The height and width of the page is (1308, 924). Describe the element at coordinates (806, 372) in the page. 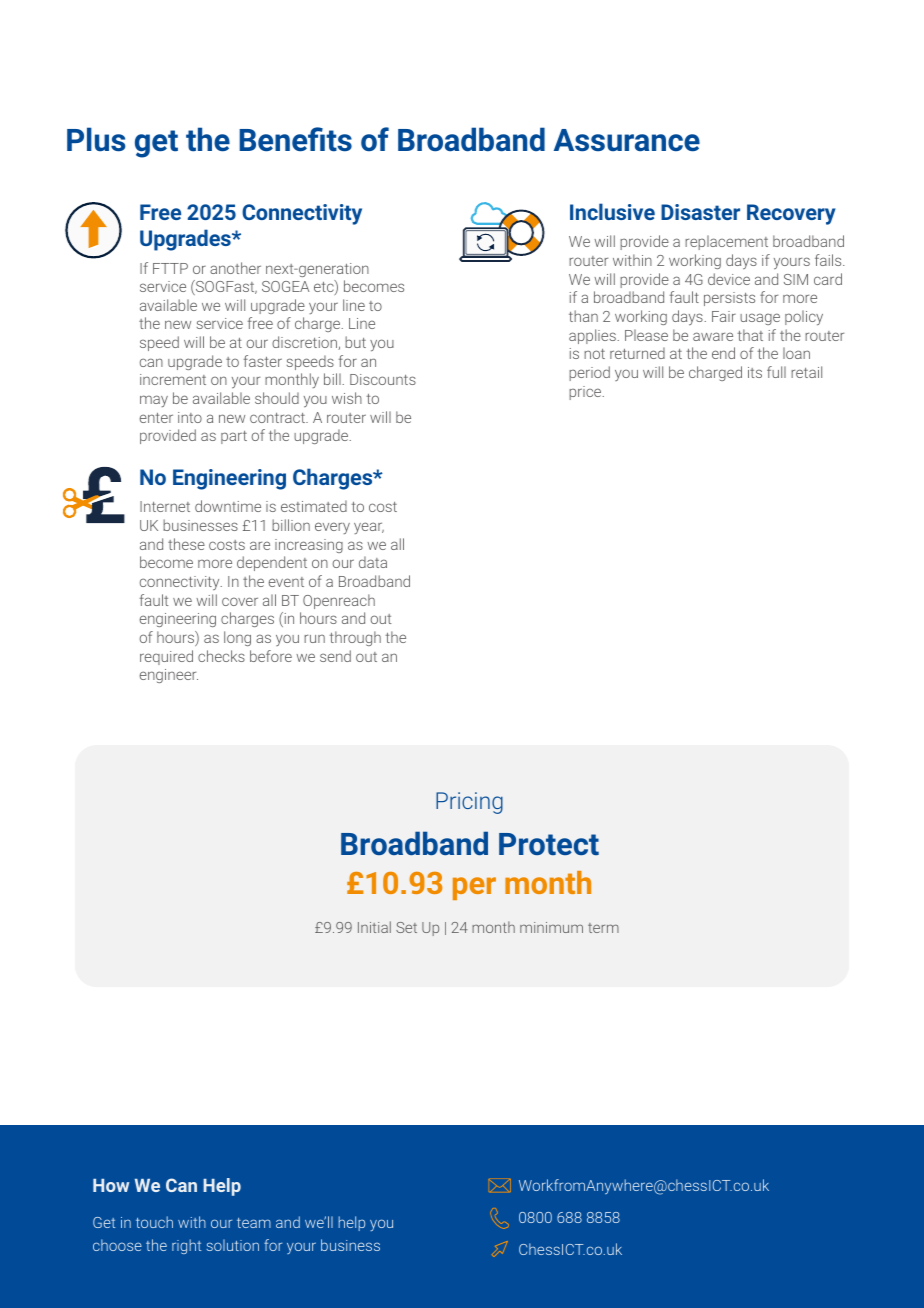

I see `retail` at that location.
